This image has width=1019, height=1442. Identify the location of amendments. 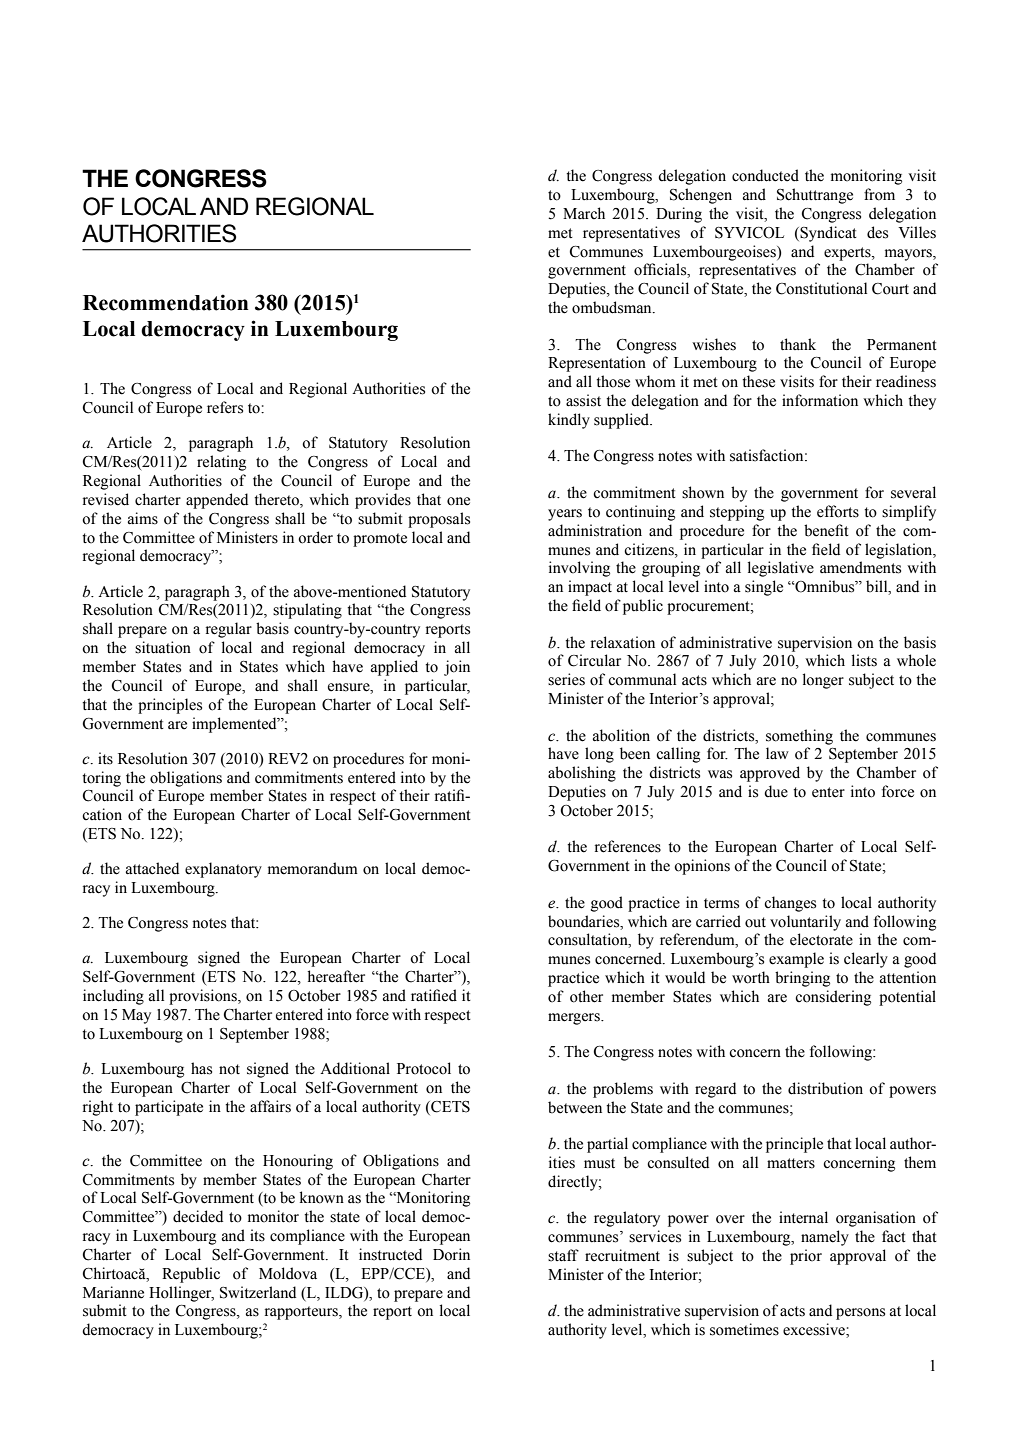
(860, 567).
